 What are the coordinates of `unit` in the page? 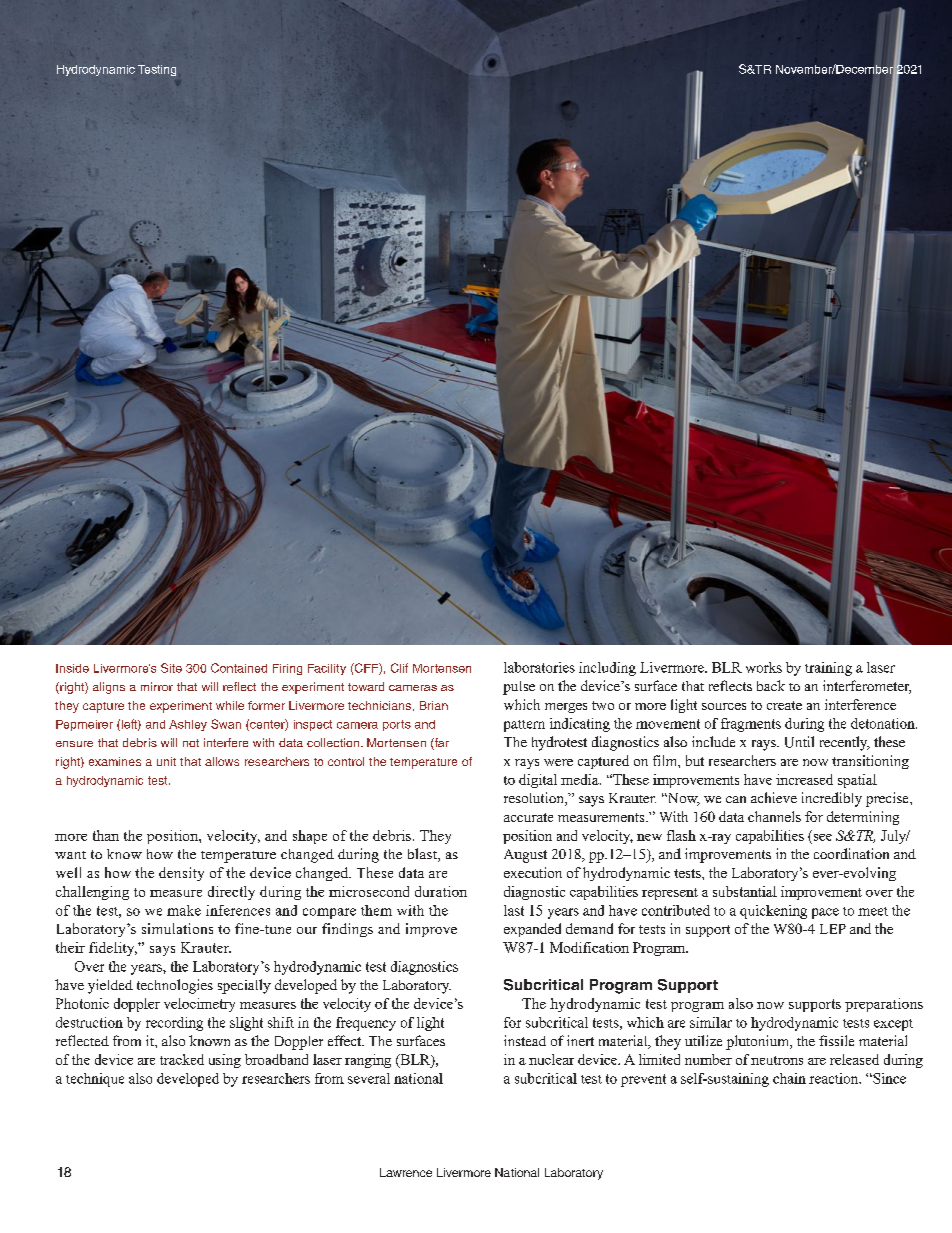 It's located at (166, 761).
